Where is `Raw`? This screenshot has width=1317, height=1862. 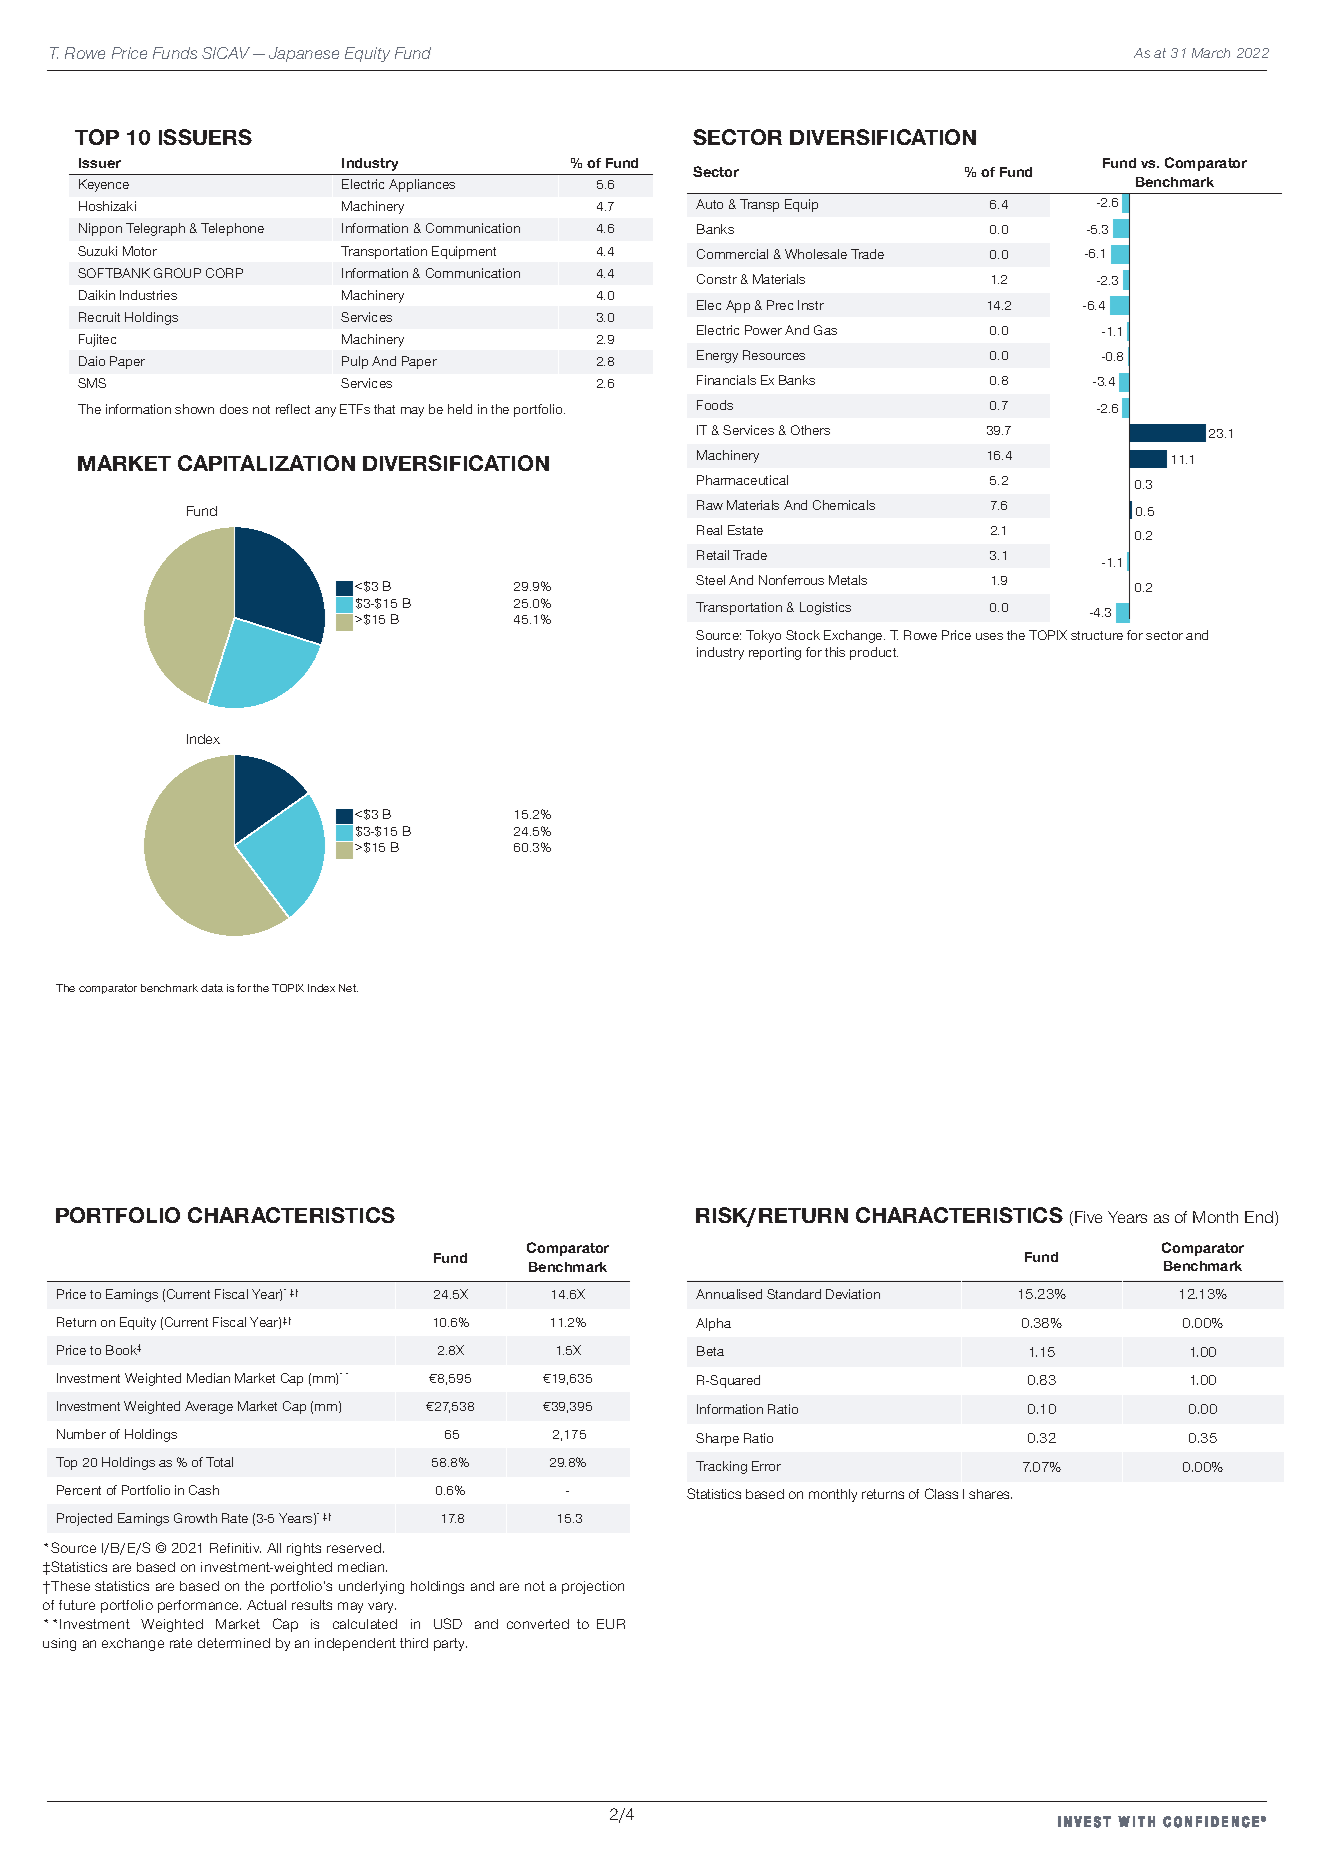 Raw is located at coordinates (710, 505).
